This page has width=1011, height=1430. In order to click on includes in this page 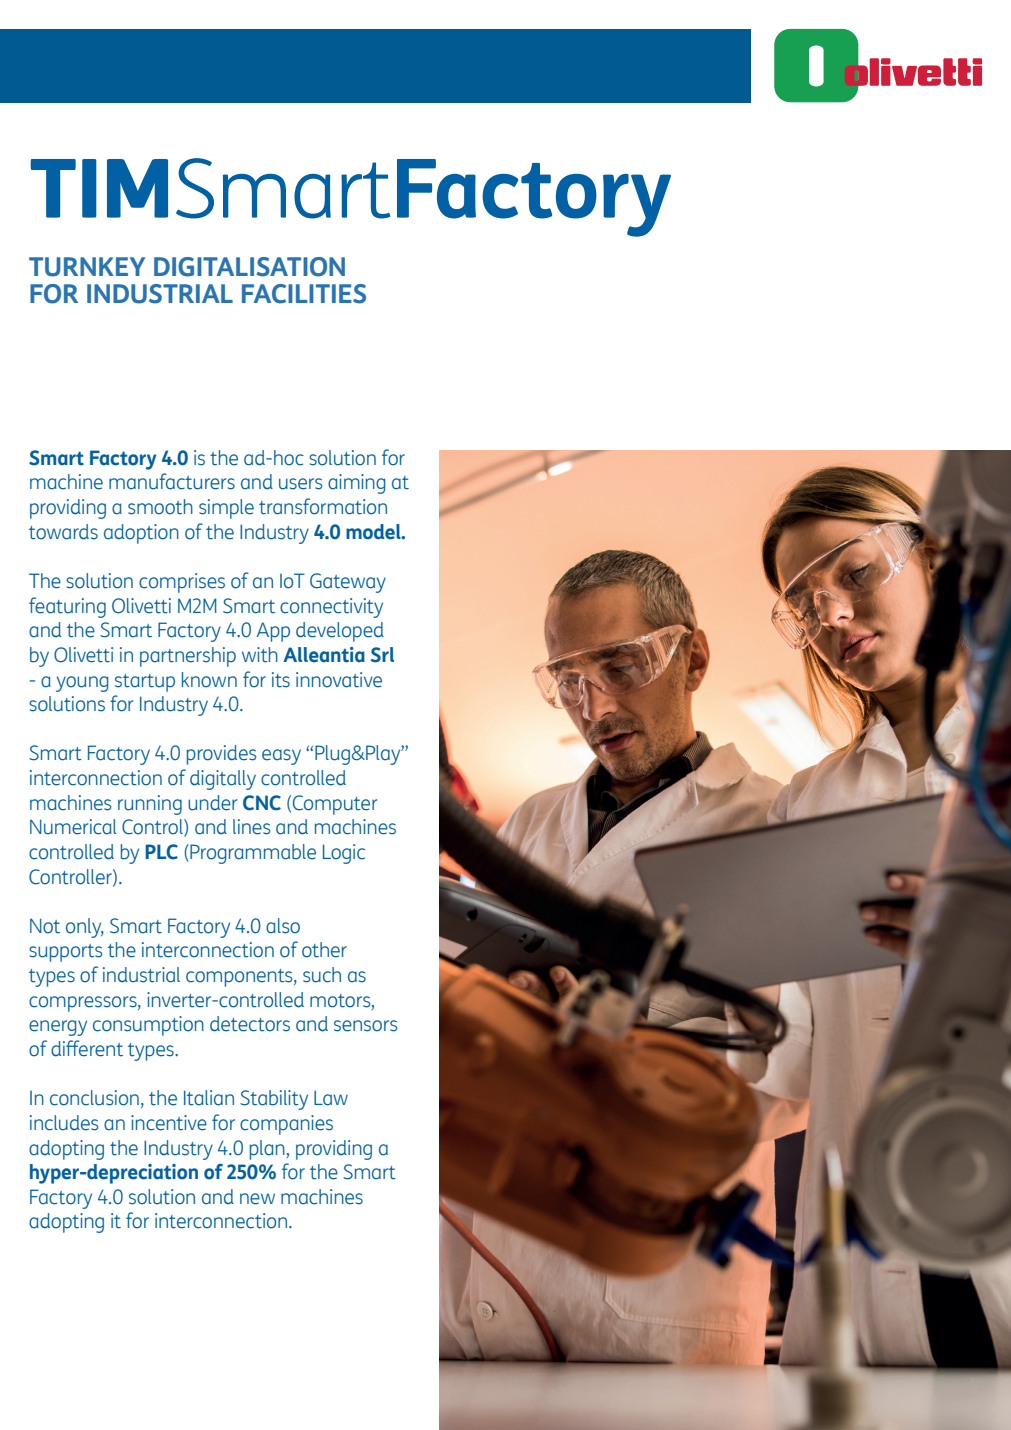, I will do `click(64, 1123)`.
